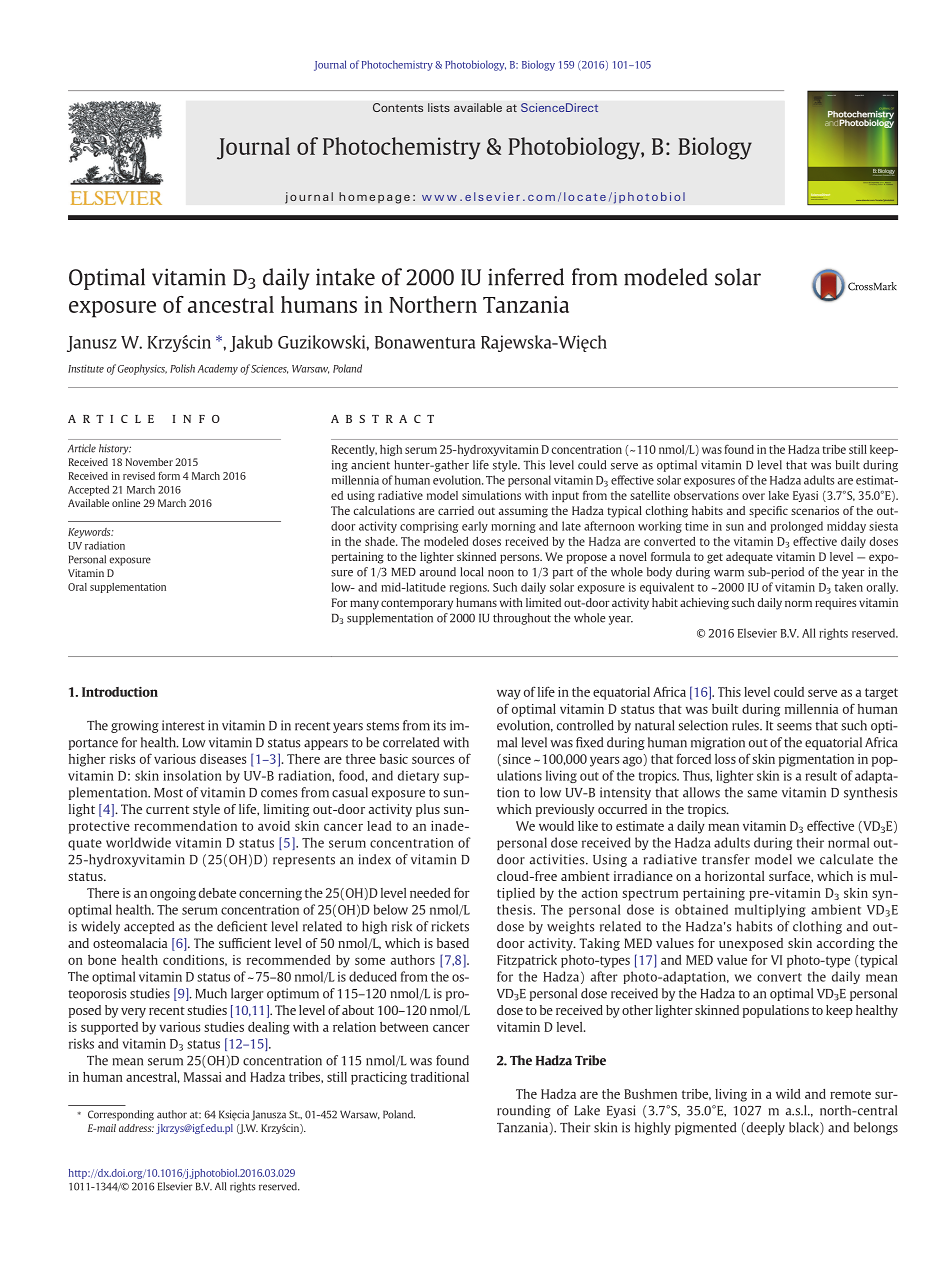 The width and height of the document is (952, 1270). I want to click on Polish, so click(182, 368).
